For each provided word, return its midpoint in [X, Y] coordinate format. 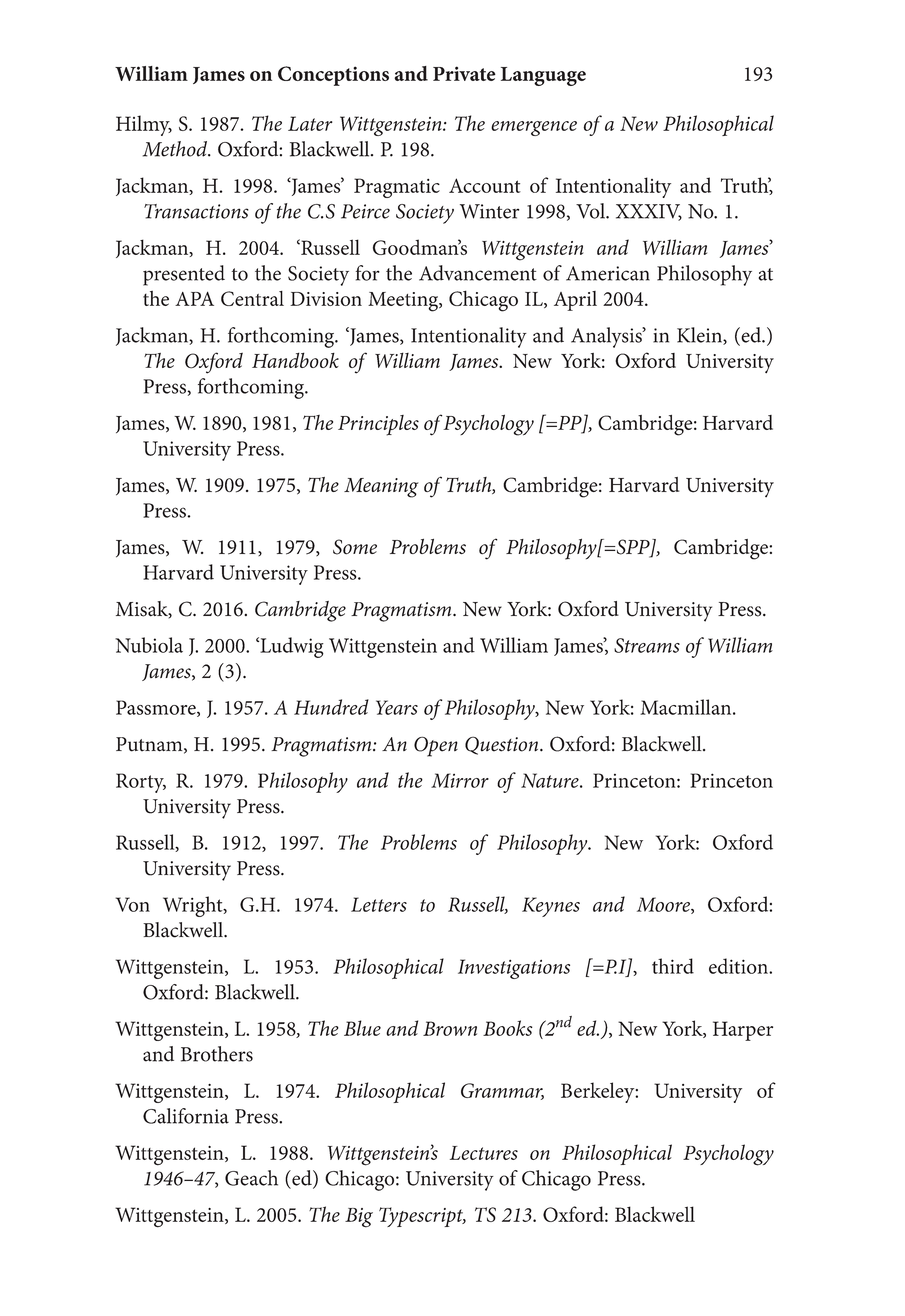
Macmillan [687, 707]
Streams [647, 645]
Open [436, 747]
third [673, 966]
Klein [700, 336]
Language [543, 76]
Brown [450, 1028]
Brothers [217, 1054]
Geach [251, 1178]
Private [464, 73]
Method [176, 149]
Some [355, 547]
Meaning [381, 488]
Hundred [331, 707]
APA [194, 298]
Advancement [478, 273]
